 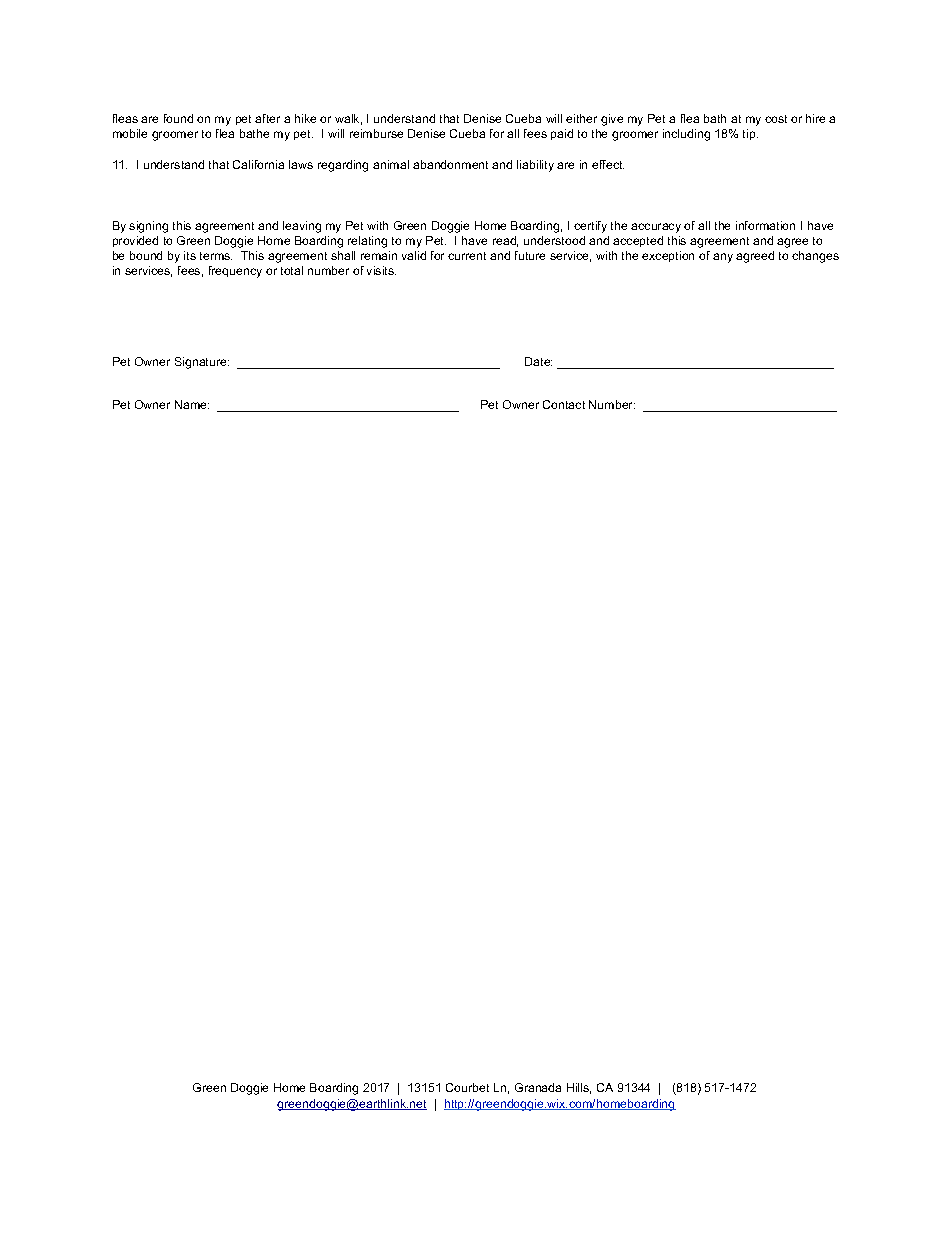 I want to click on changes, so click(x=815, y=257).
